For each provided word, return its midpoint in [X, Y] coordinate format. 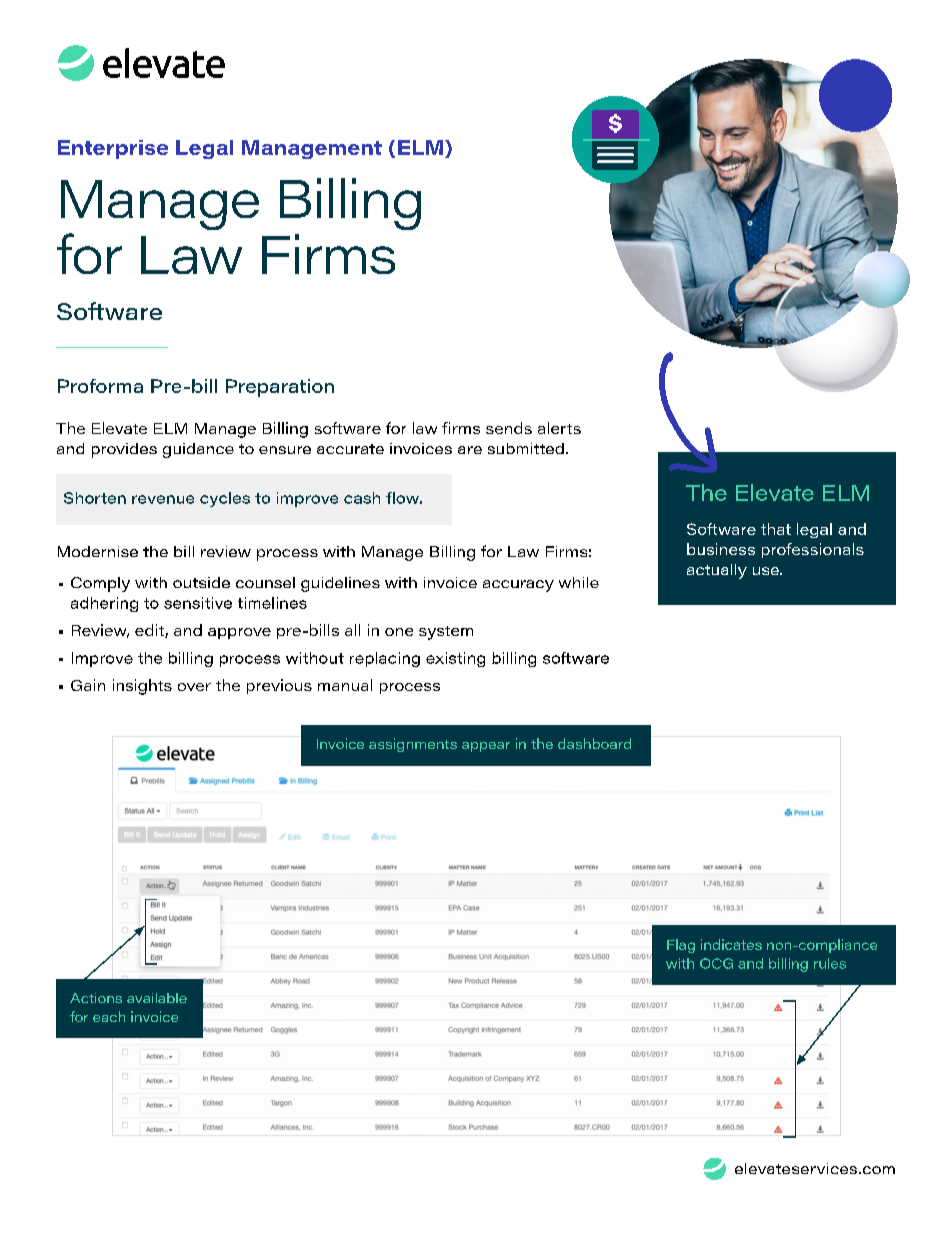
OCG [716, 963]
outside [201, 582]
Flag [681, 946]
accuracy [518, 586]
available [157, 998]
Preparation [280, 388]
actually [717, 571]
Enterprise [113, 149]
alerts [559, 428]
